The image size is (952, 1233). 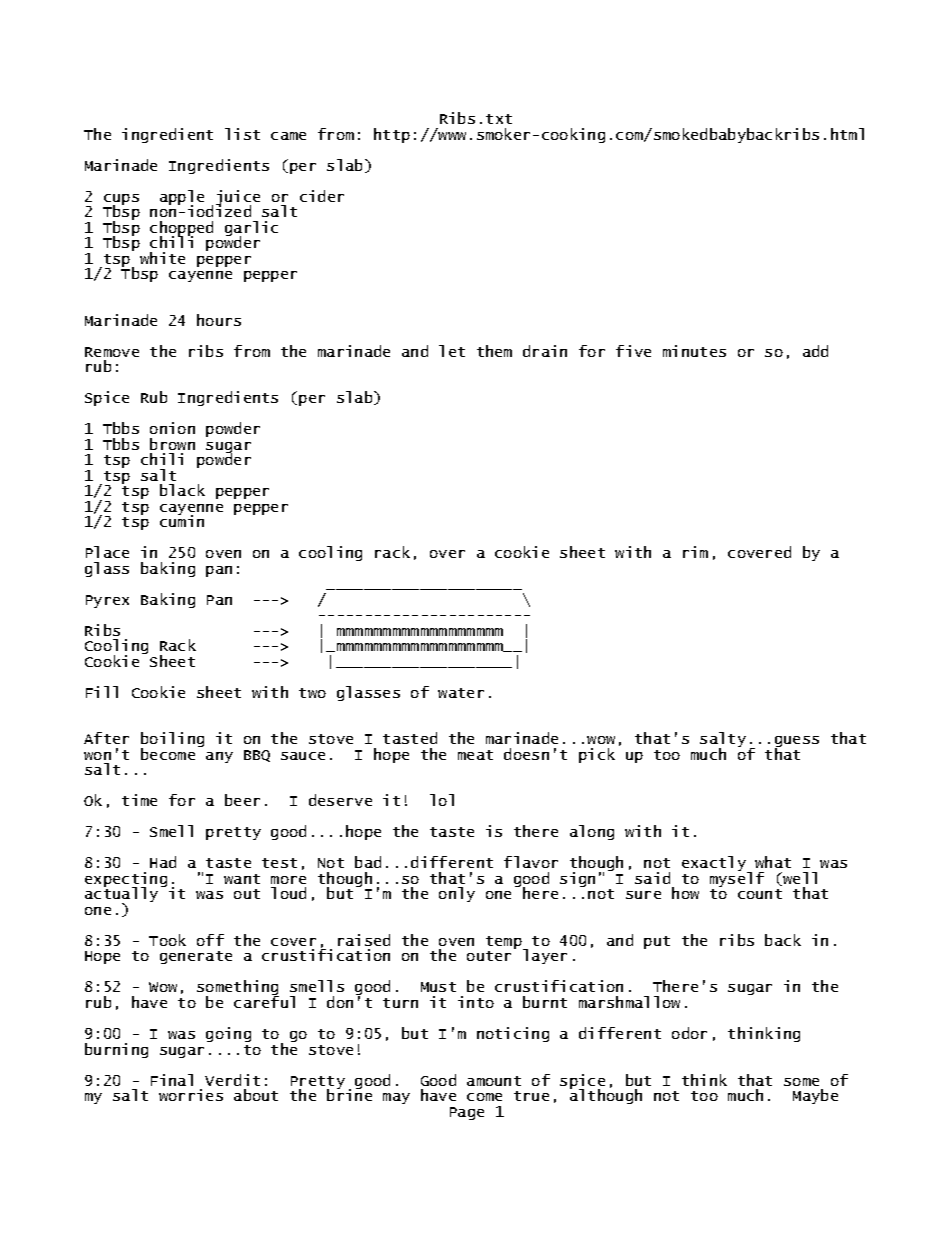 I want to click on worries, so click(x=191, y=1095).
